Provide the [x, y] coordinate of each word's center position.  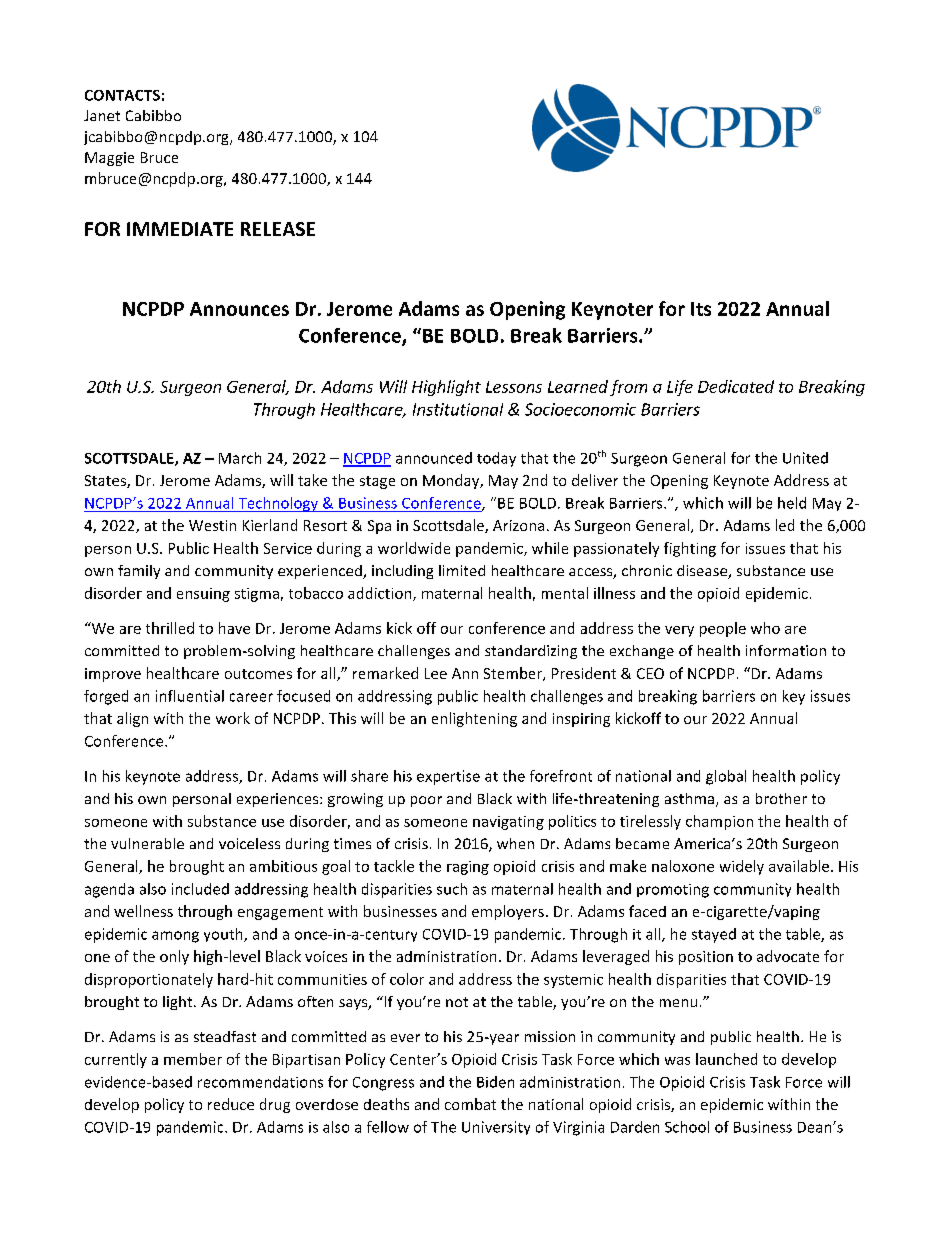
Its [701, 309]
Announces [239, 309]
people [723, 629]
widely [742, 867]
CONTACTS [122, 95]
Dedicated [736, 386]
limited [462, 570]
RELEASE [278, 229]
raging [468, 868]
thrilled [170, 628]
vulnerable [147, 843]
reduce [231, 1104]
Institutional [458, 409]
